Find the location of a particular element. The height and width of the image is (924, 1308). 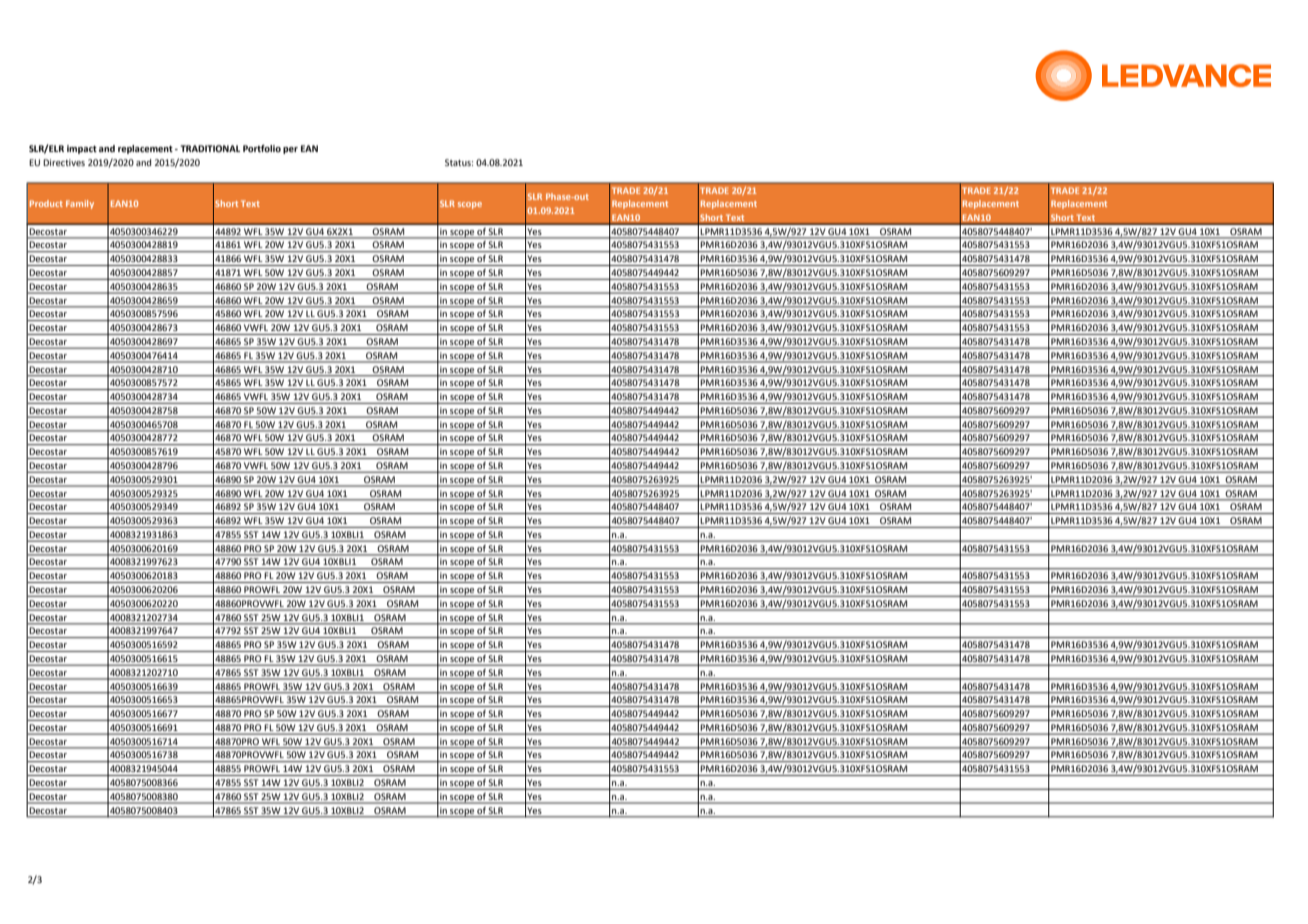

per is located at coordinates (290, 150).
